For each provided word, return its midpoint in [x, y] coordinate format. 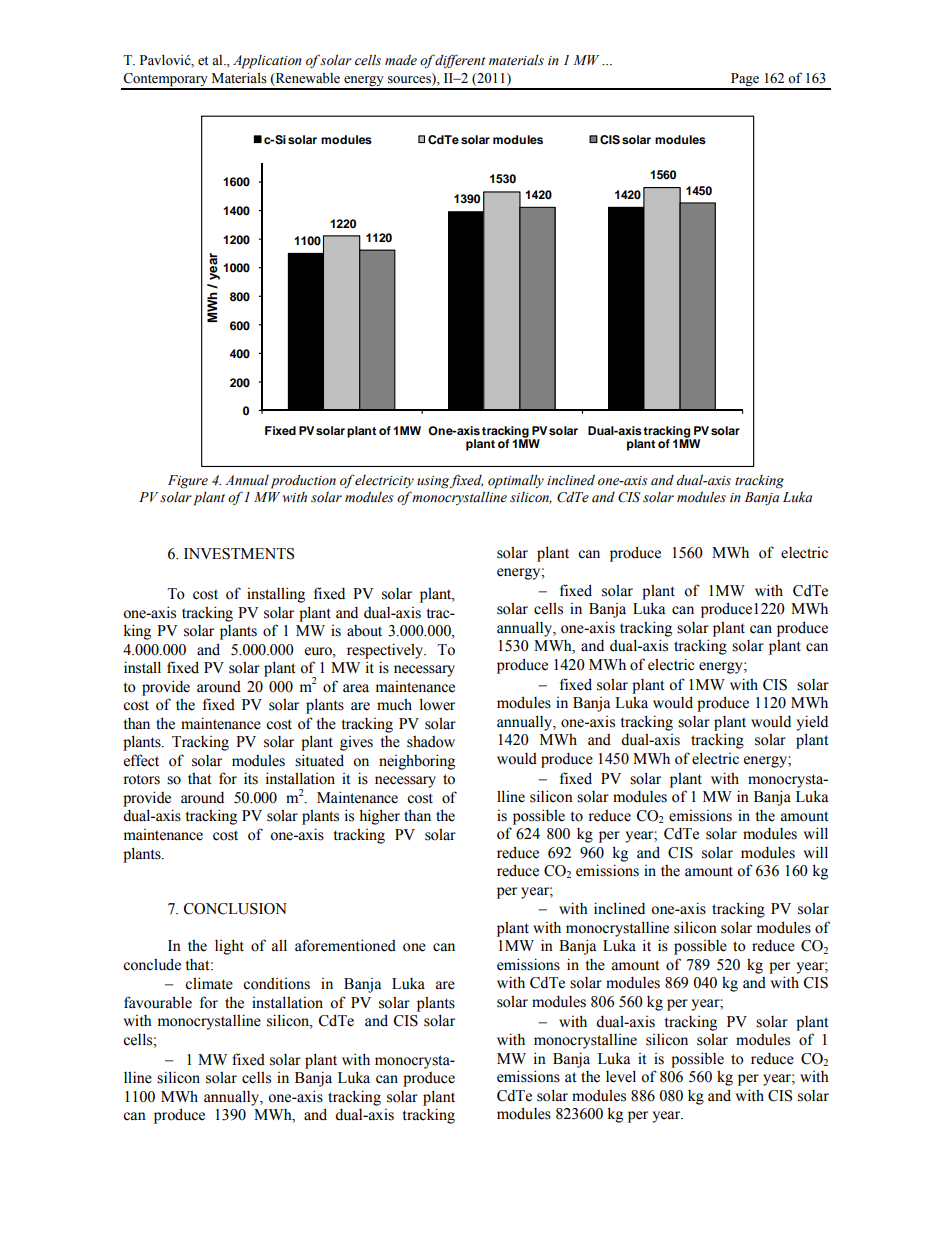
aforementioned [345, 945]
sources [410, 81]
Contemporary [165, 81]
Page [745, 81]
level [621, 1076]
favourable [158, 1002]
